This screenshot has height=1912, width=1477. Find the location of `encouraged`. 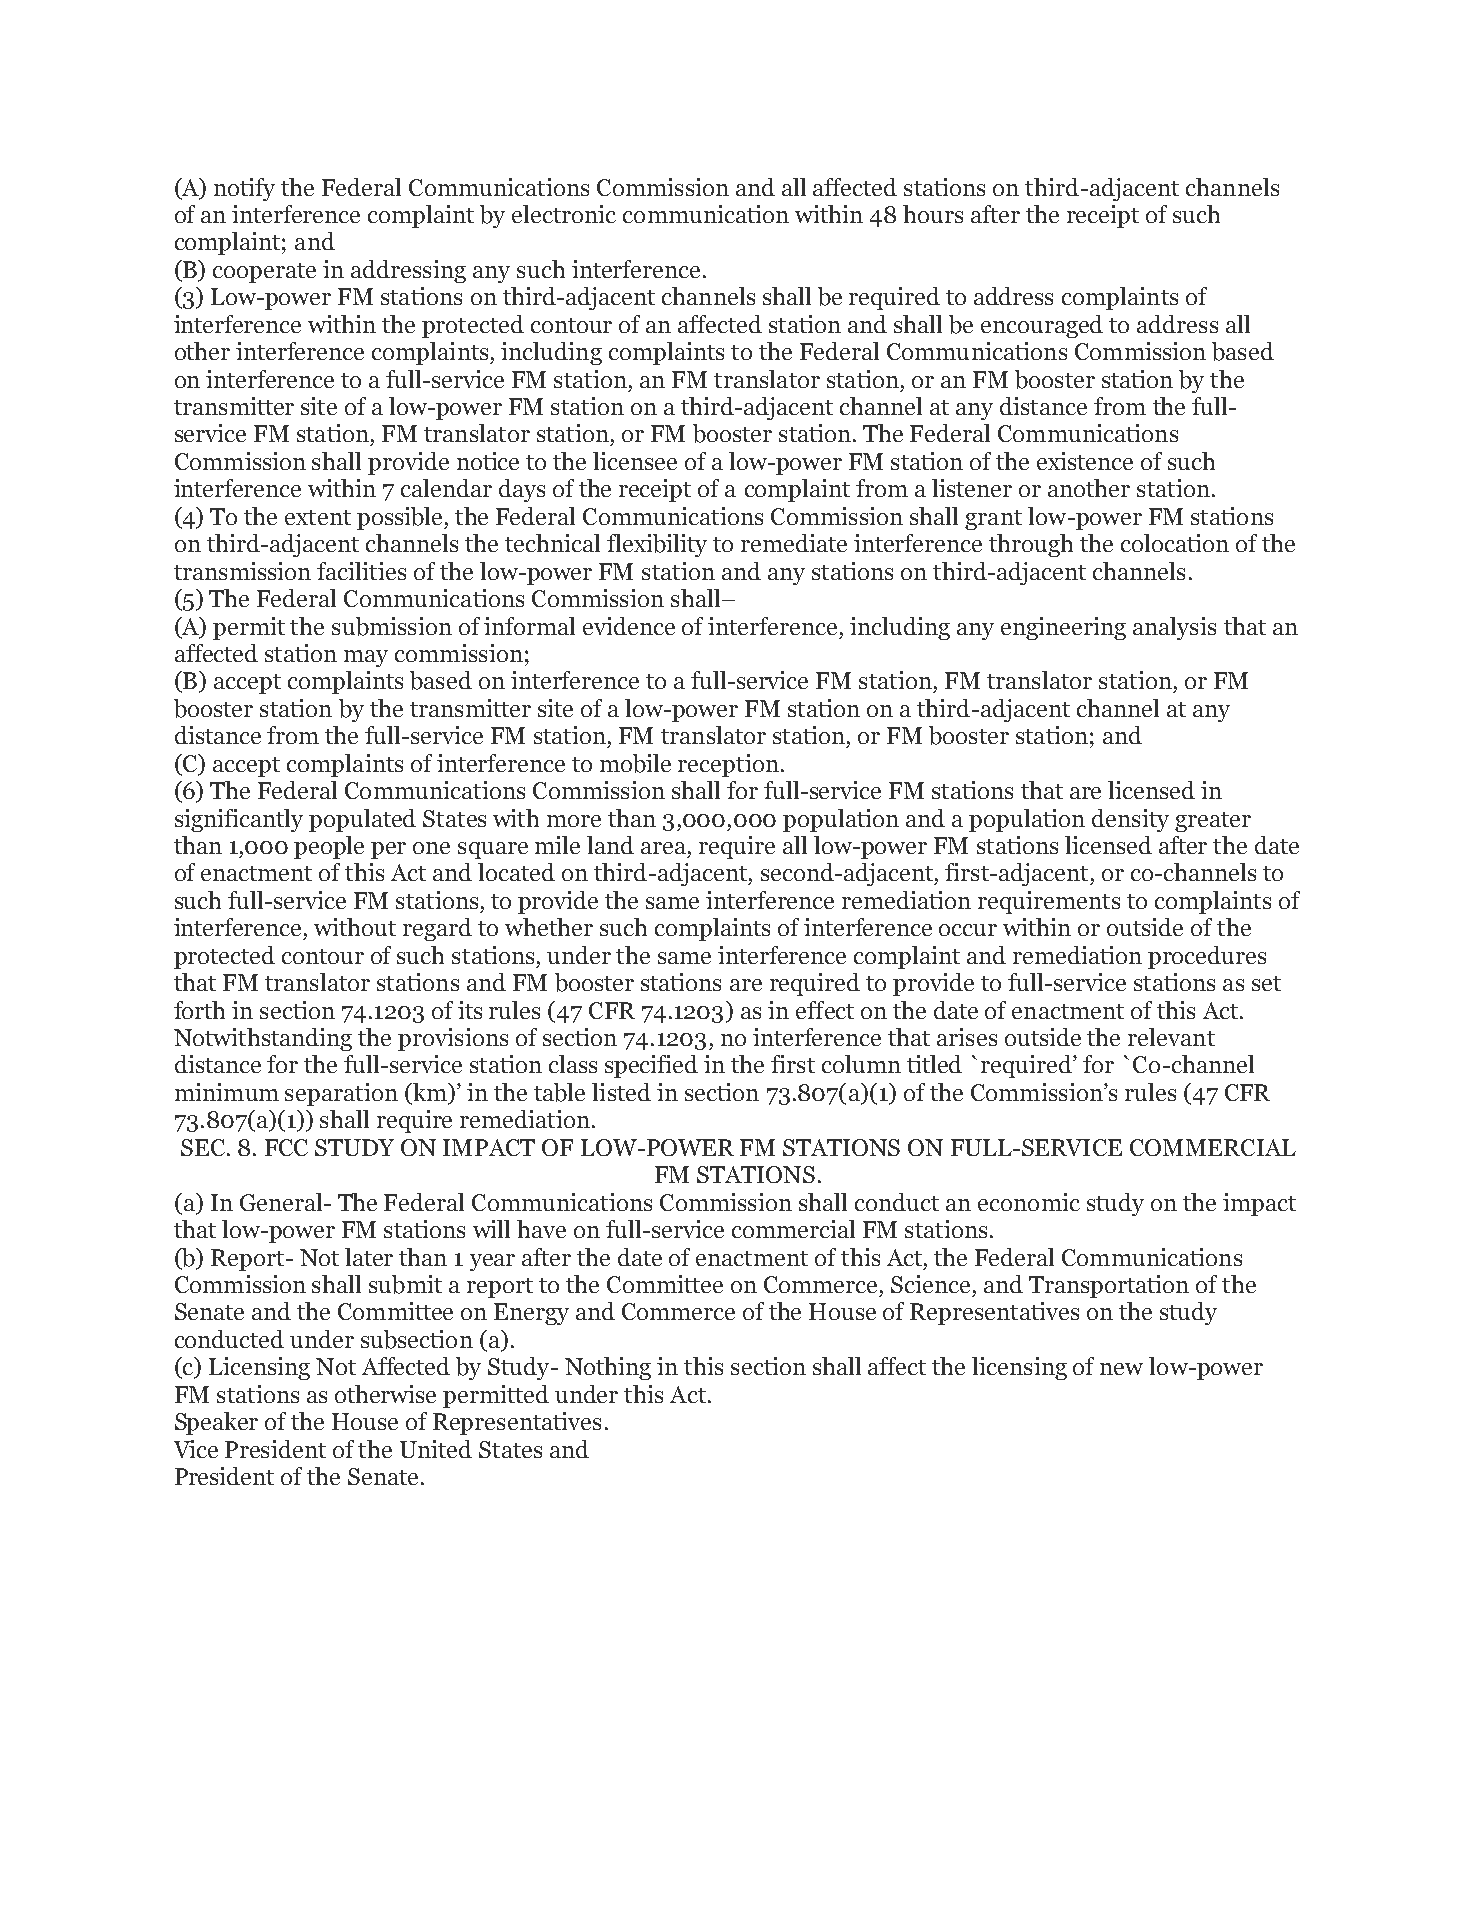

encouraged is located at coordinates (1042, 326).
